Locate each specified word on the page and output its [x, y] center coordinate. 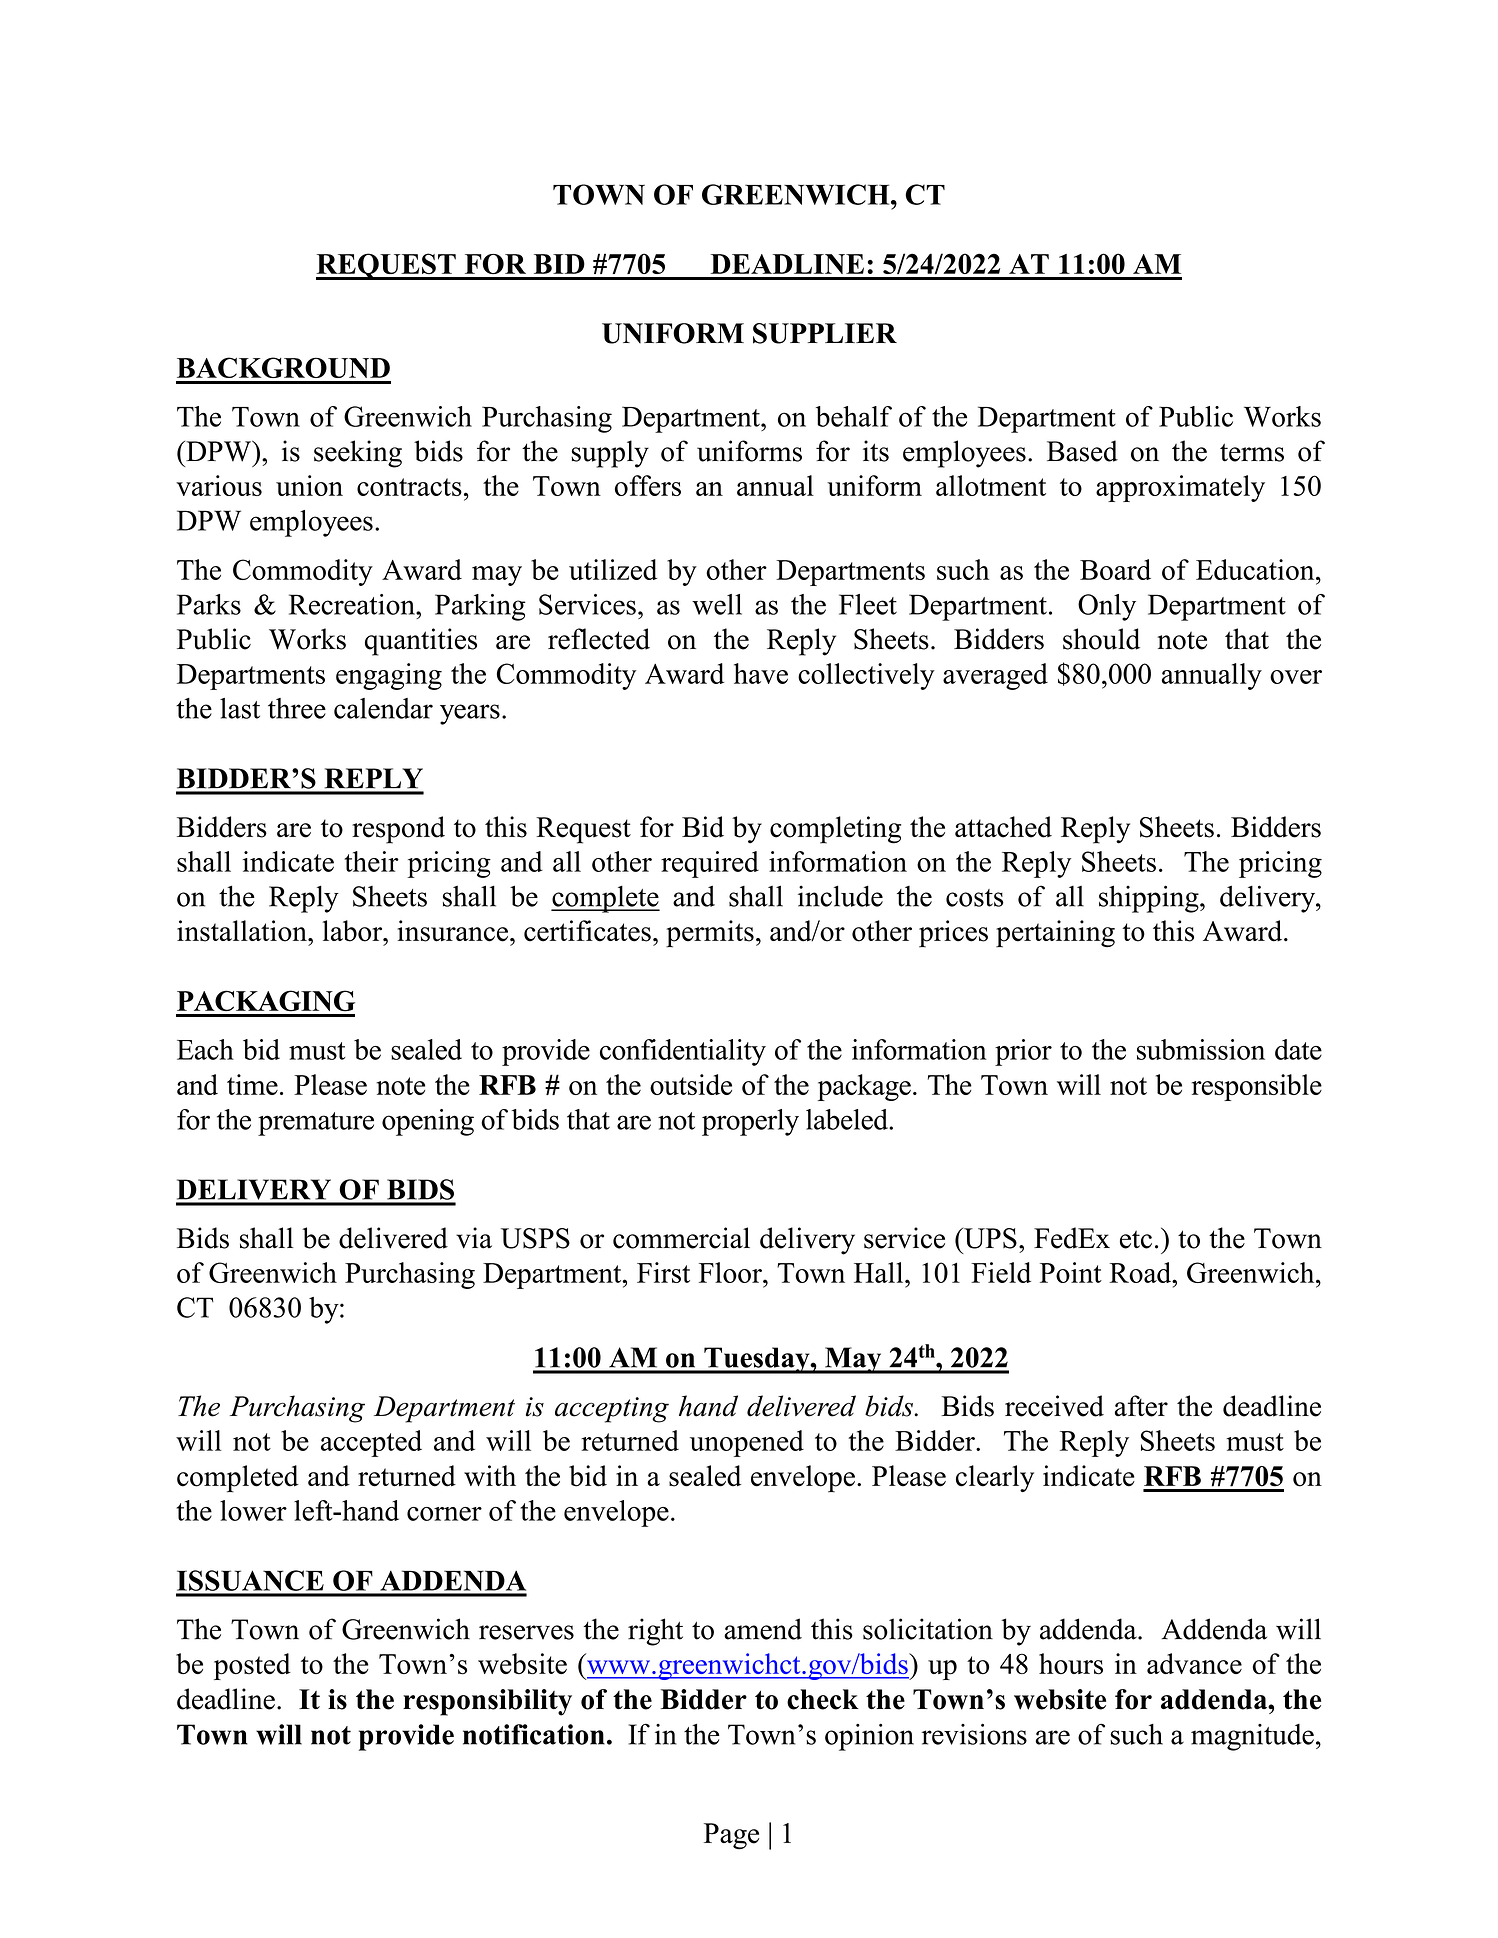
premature [316, 1124]
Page [731, 1836]
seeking [358, 454]
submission [1201, 1049]
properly [750, 1122]
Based [1082, 451]
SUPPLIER [825, 333]
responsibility [487, 1702]
